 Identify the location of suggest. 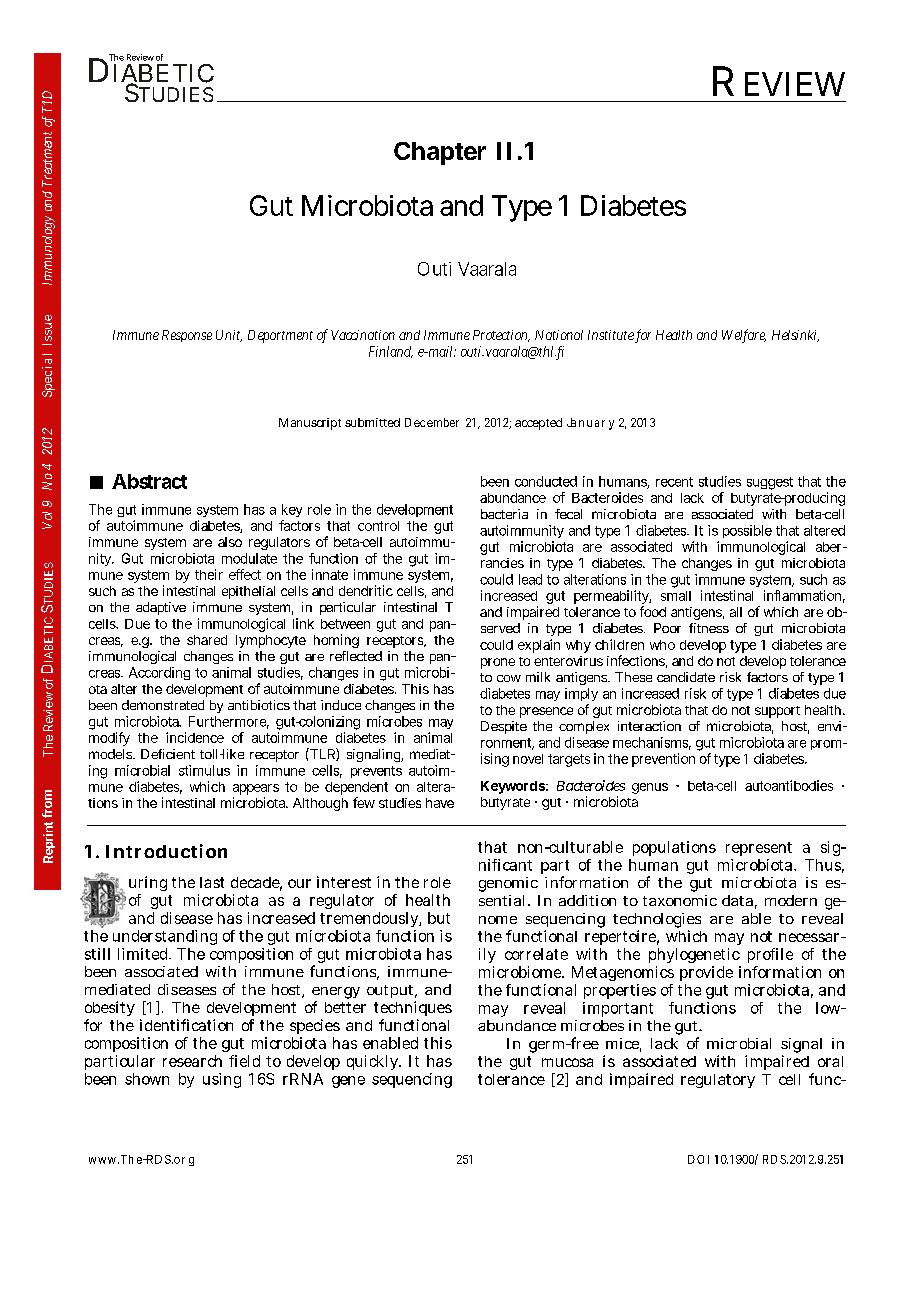
(770, 483).
